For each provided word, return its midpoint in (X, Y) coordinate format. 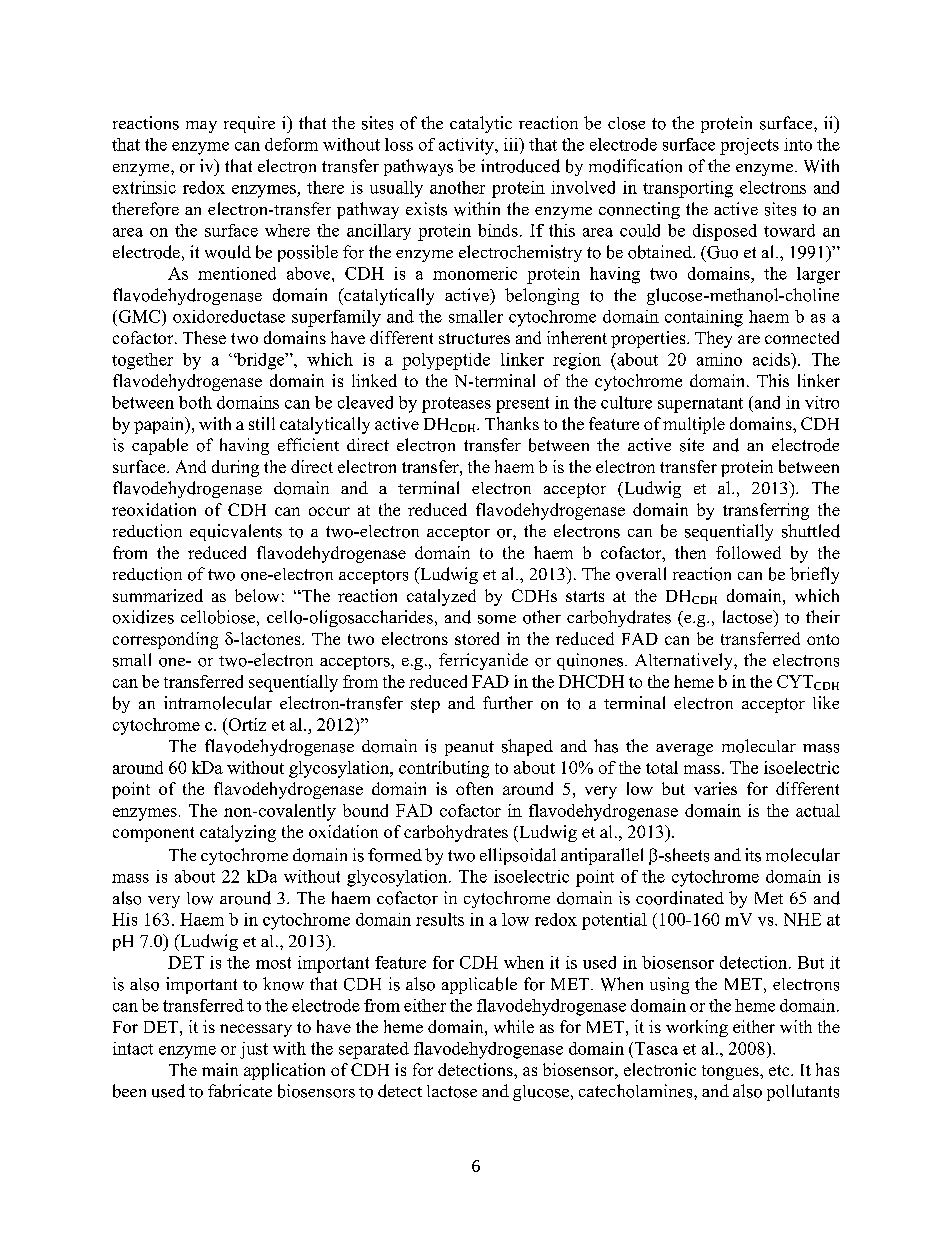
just (254, 1050)
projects (749, 146)
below (257, 595)
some (497, 619)
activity (467, 146)
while (514, 1026)
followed (748, 552)
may (201, 127)
